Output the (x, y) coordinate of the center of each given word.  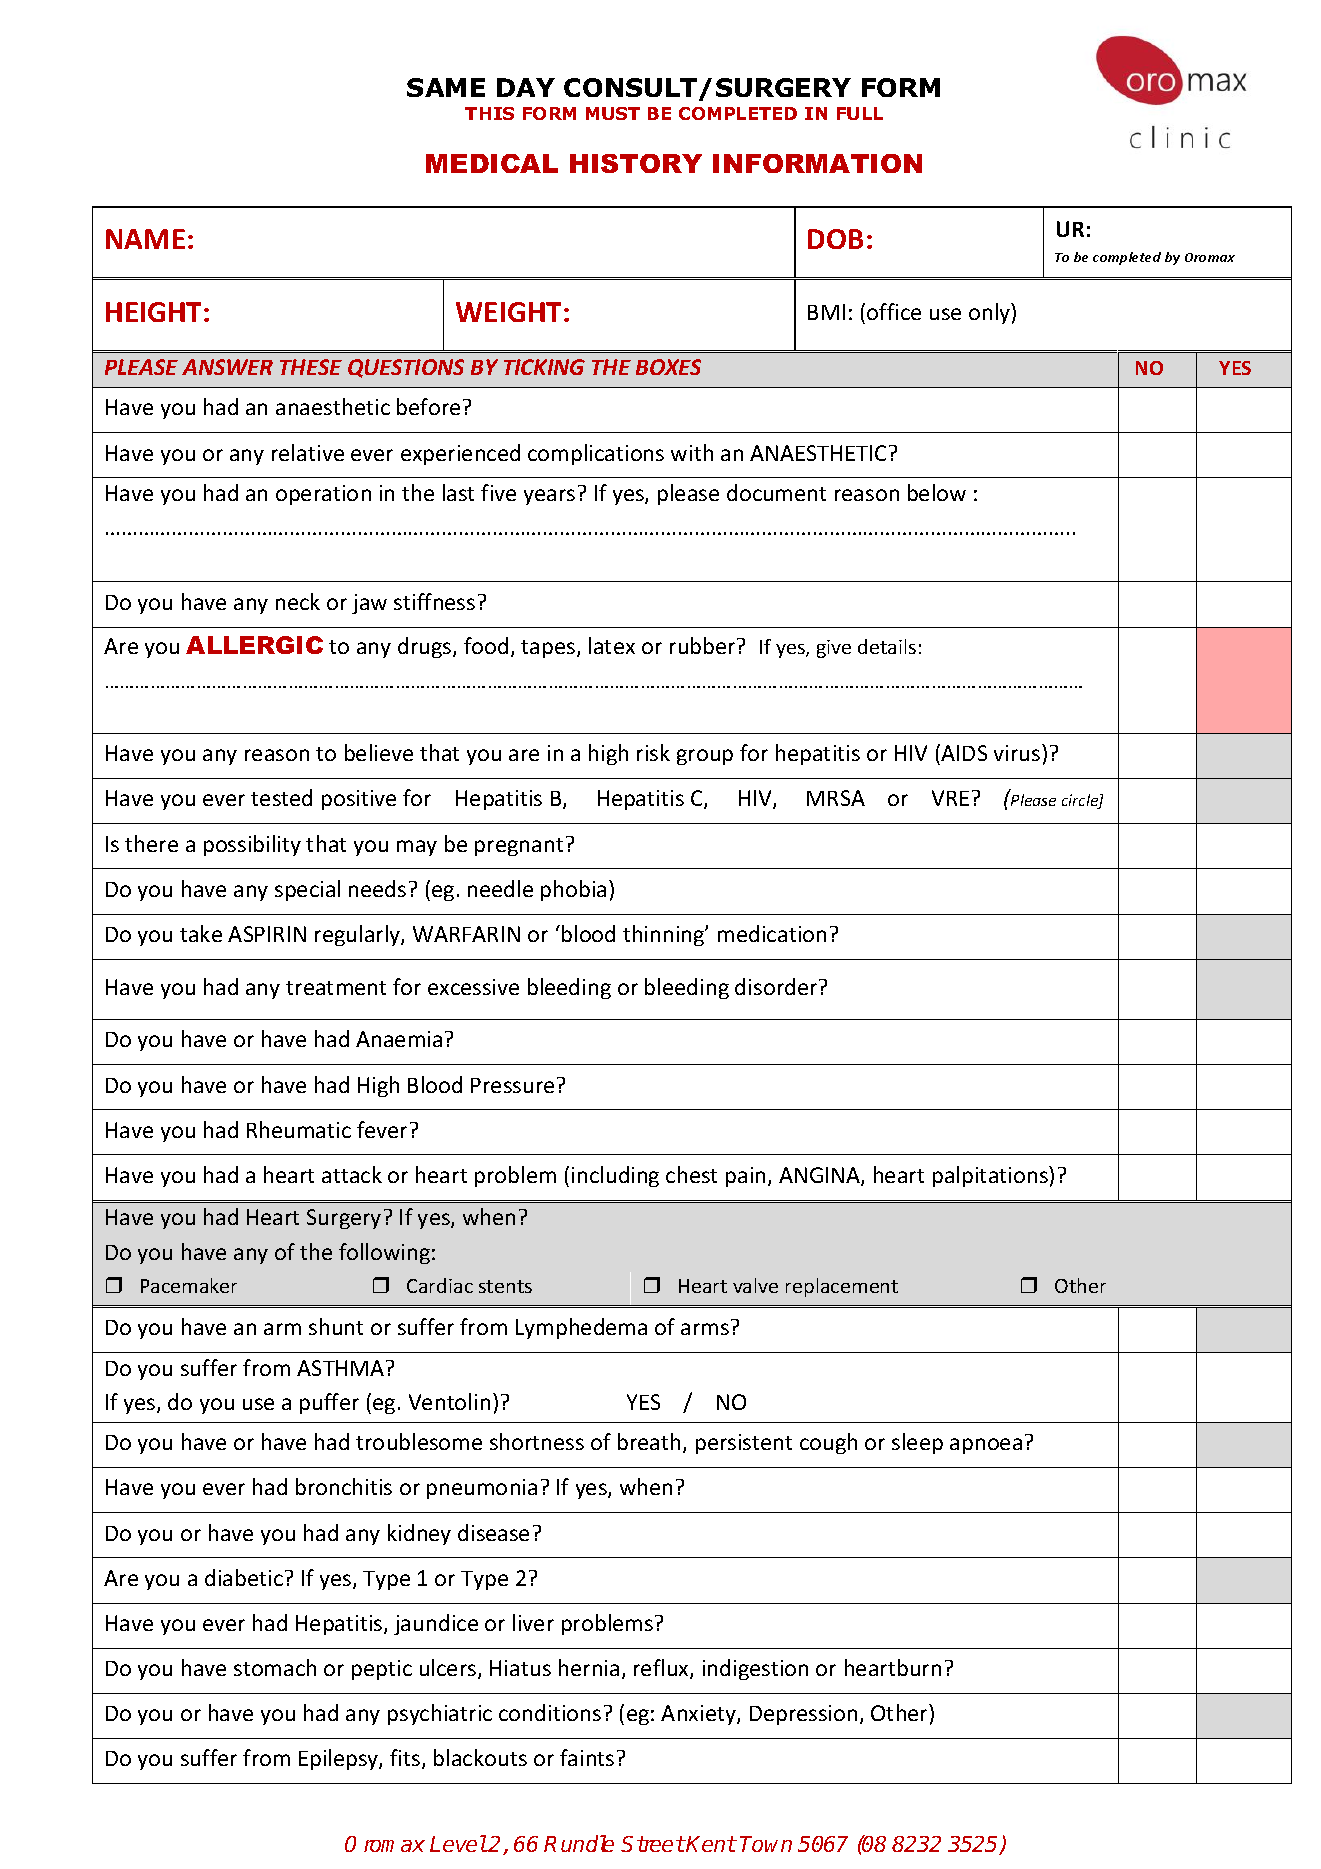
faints (587, 1757)
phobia (573, 890)
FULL (860, 113)
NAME (145, 239)
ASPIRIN (267, 934)
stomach (275, 1667)
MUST (613, 113)
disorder (777, 986)
